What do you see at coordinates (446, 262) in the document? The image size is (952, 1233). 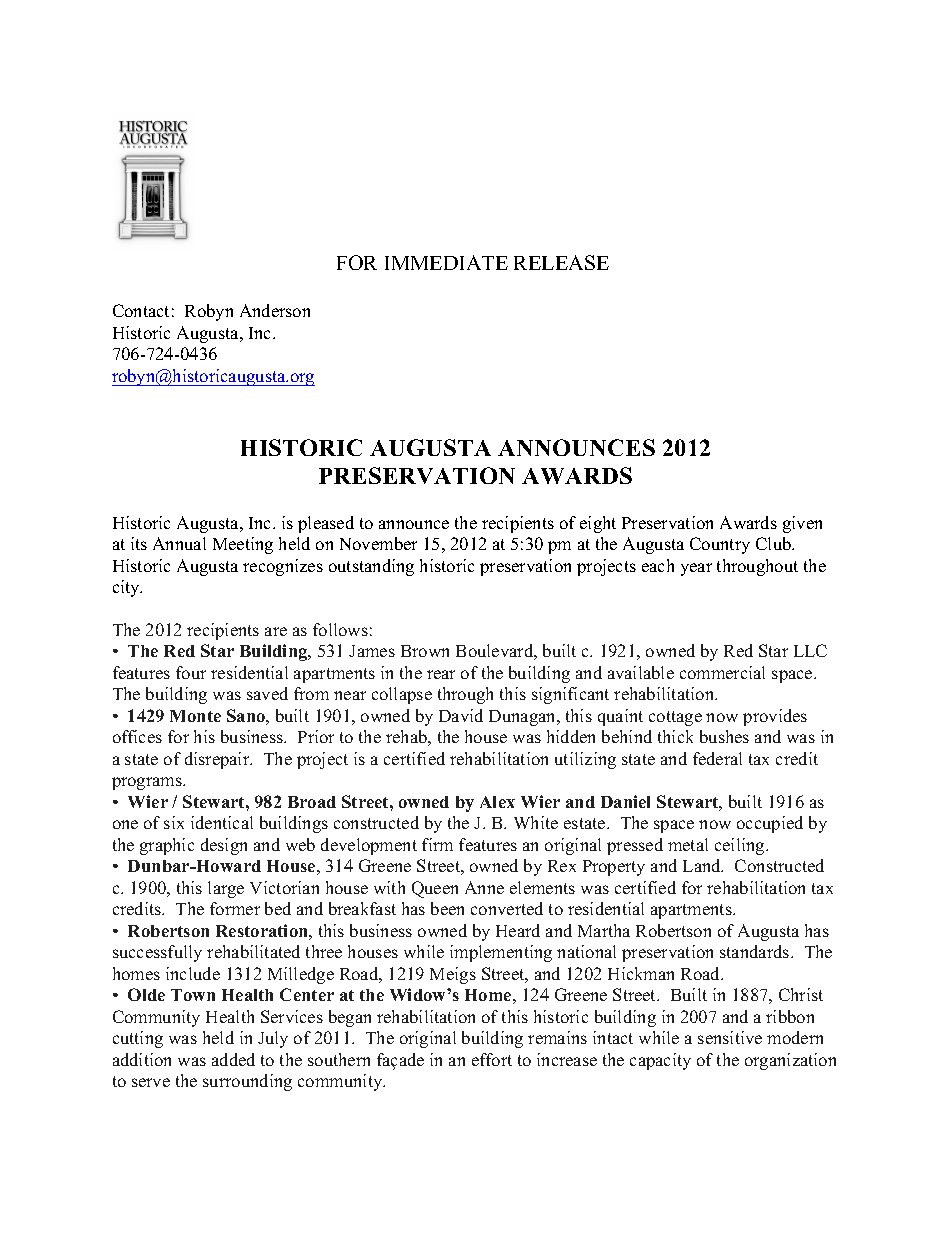 I see `IMMEDIATE` at bounding box center [446, 262].
